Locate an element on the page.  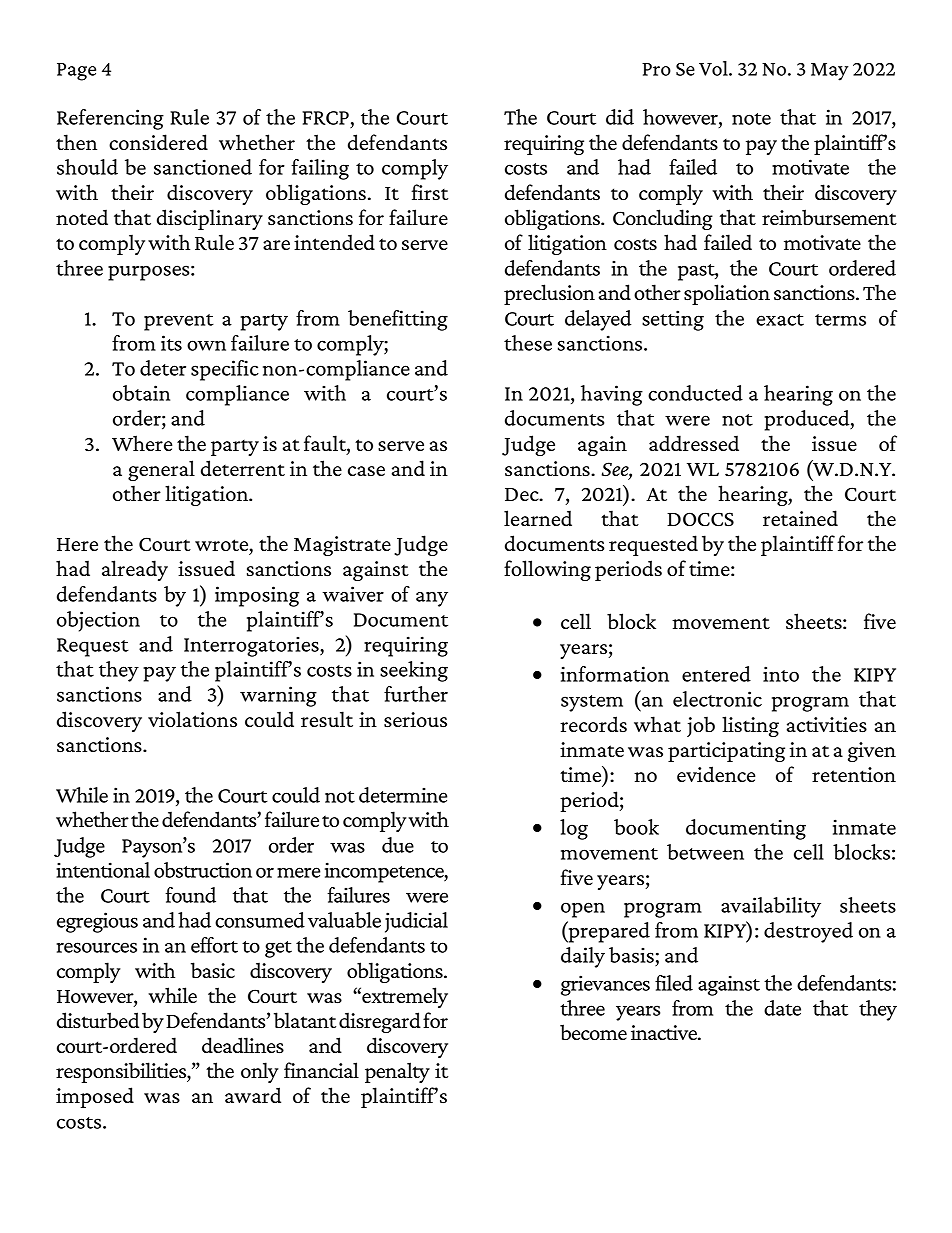
considered is located at coordinates (158, 142).
